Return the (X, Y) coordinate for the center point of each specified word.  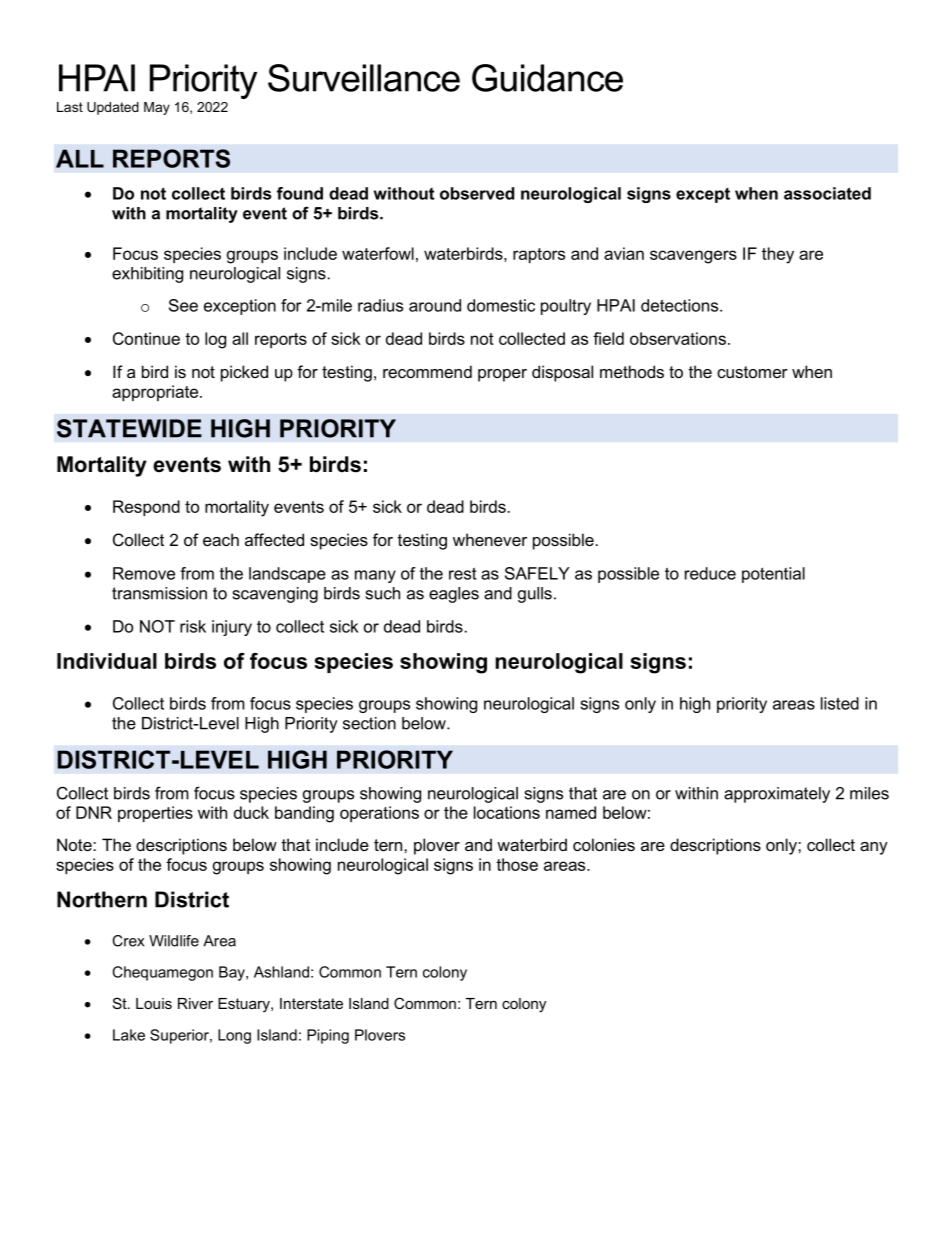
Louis (154, 1003)
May (157, 108)
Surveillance (364, 78)
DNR (94, 812)
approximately (777, 795)
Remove (144, 573)
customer (752, 372)
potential (773, 575)
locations (507, 812)
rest (463, 573)
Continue (146, 338)
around (435, 305)
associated (827, 193)
